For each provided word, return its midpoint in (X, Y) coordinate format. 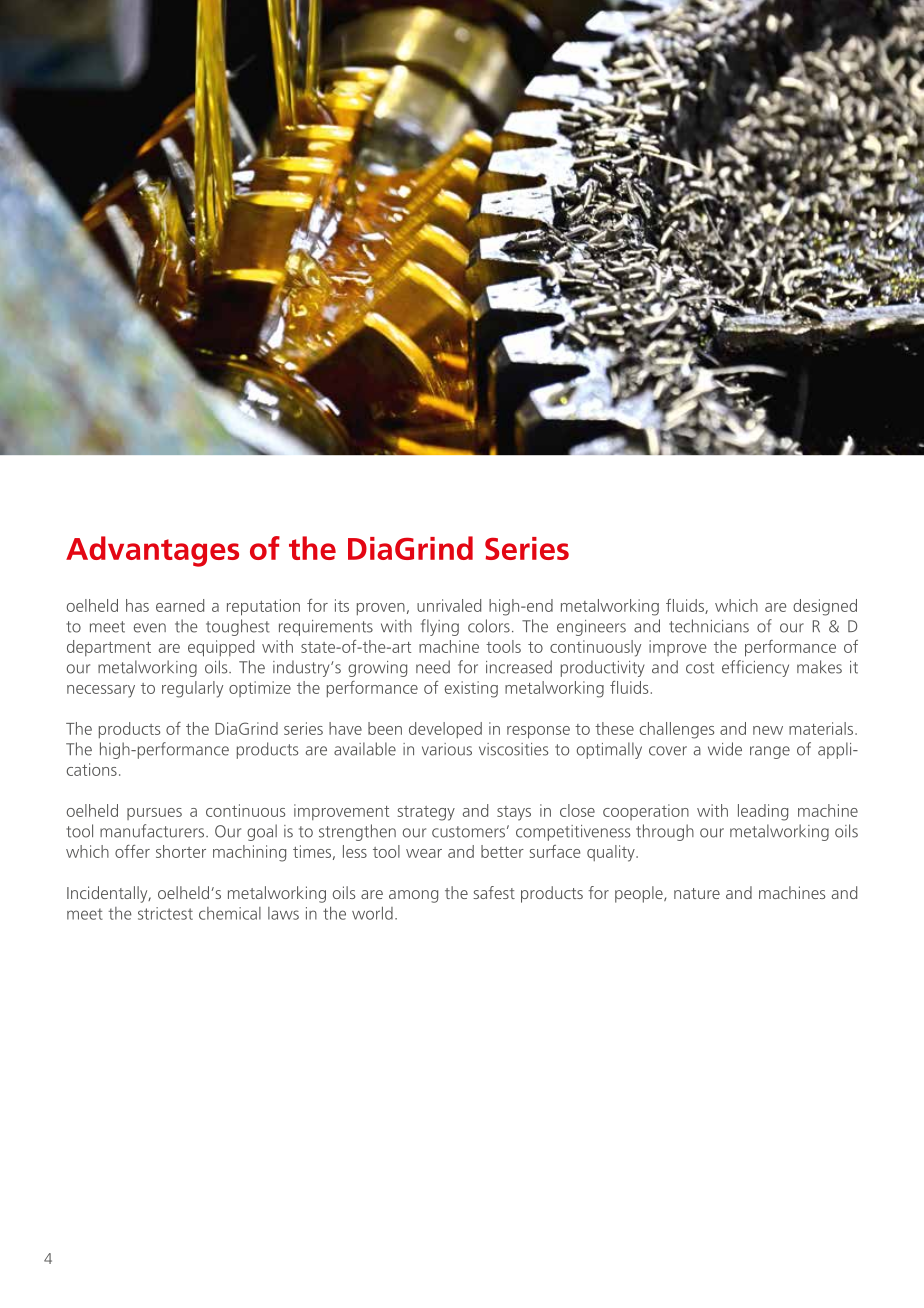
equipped (221, 648)
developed (445, 730)
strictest (165, 913)
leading (763, 812)
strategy (426, 813)
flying (440, 627)
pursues (154, 814)
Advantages (152, 551)
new (768, 730)
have (345, 728)
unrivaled (449, 605)
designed (825, 607)
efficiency (755, 668)
